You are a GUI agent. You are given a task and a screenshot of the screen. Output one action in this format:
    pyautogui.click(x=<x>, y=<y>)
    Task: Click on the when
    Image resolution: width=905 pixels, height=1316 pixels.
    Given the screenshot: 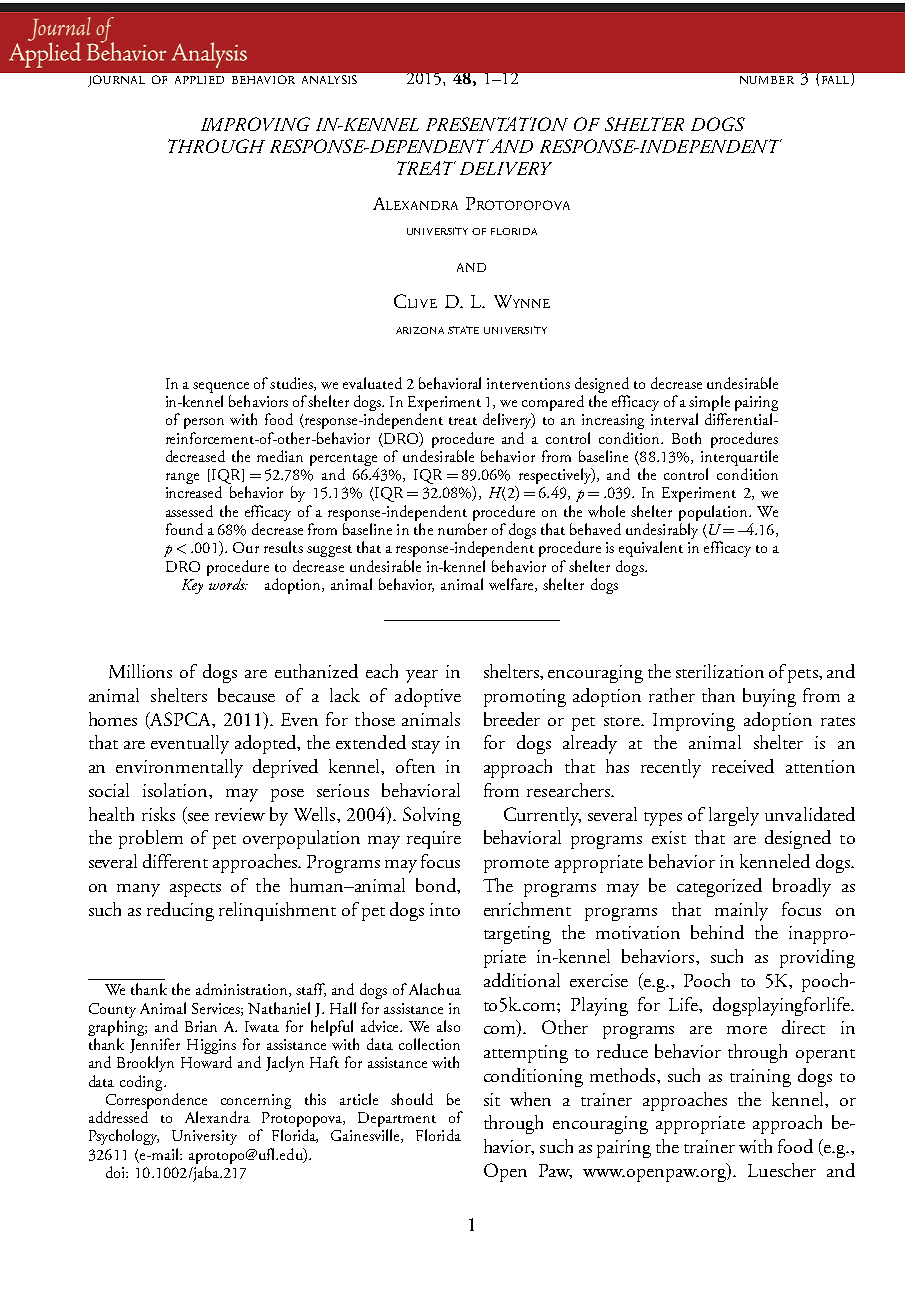 What is the action you would take?
    pyautogui.click(x=530, y=1099)
